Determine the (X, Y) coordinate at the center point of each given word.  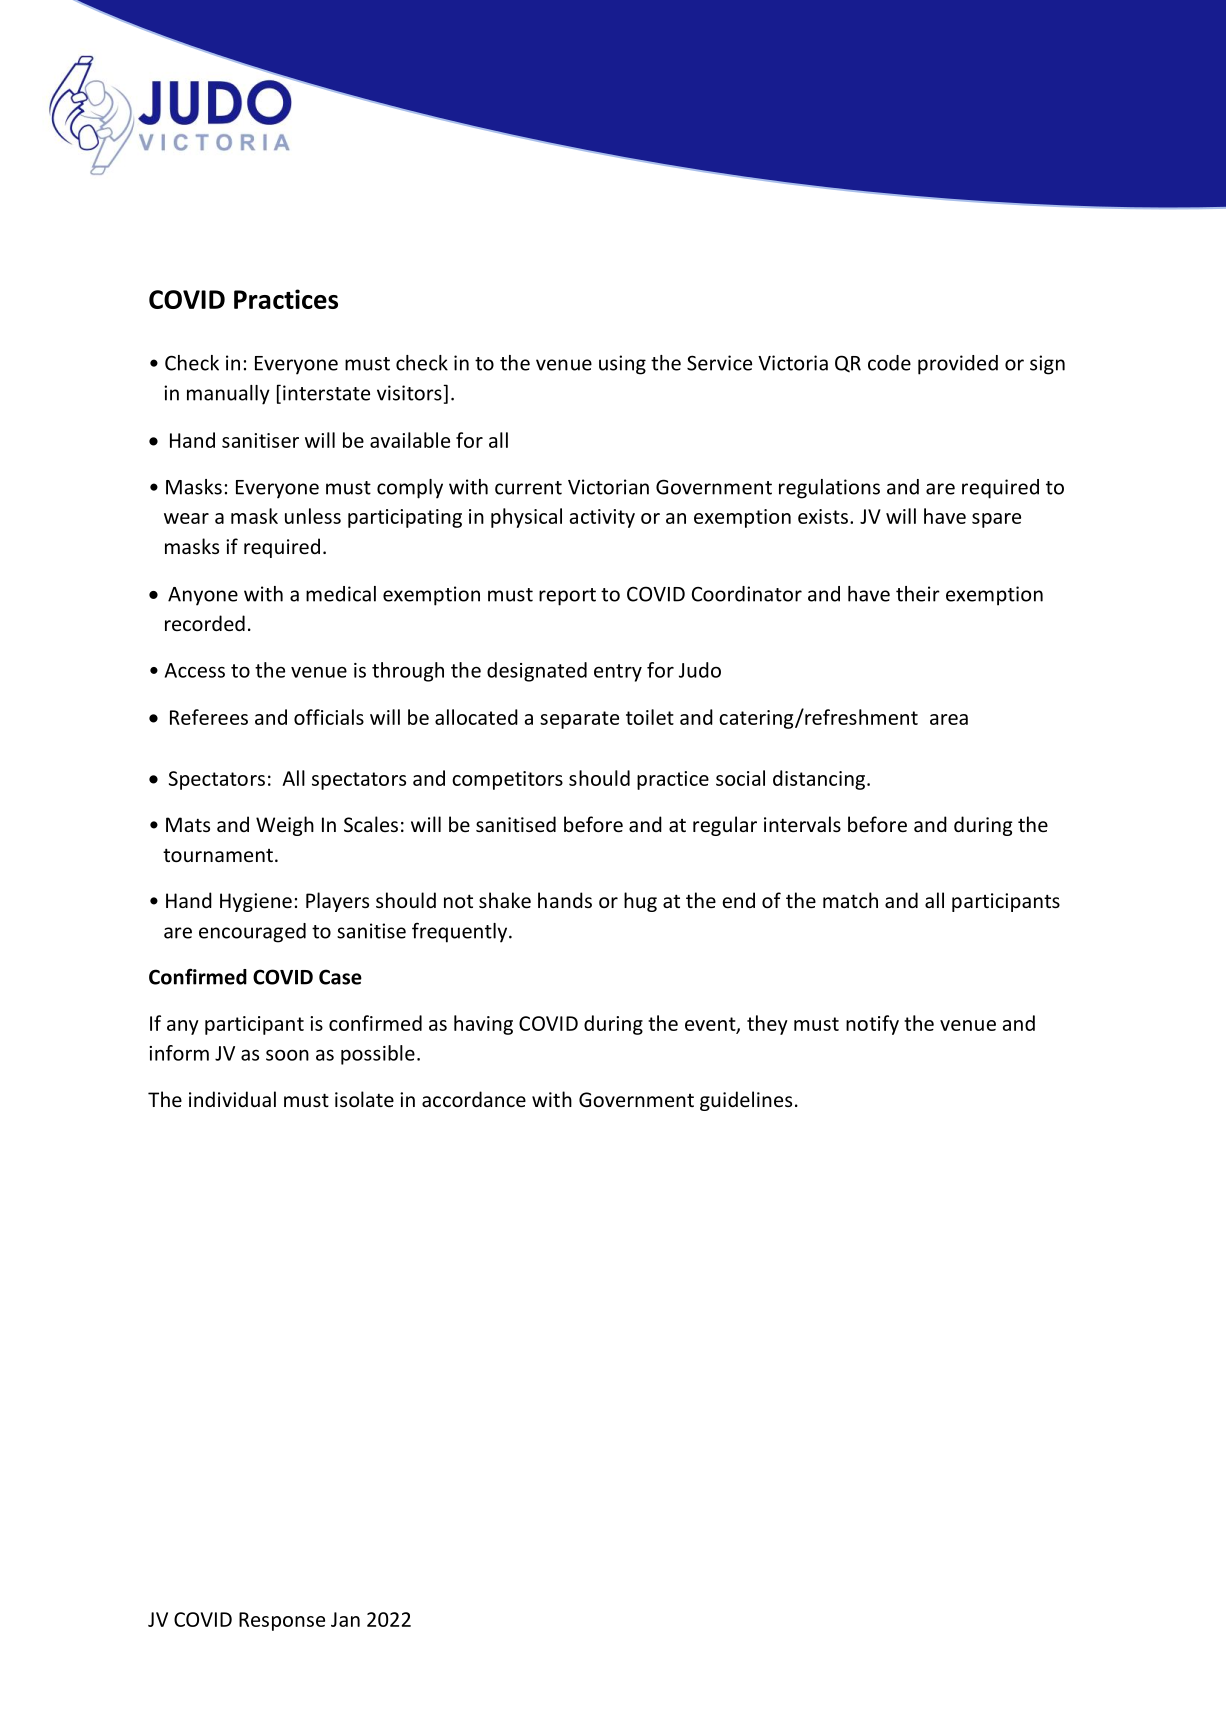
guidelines (746, 1101)
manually (228, 395)
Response (282, 1621)
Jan (345, 1619)
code (889, 363)
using (622, 365)
